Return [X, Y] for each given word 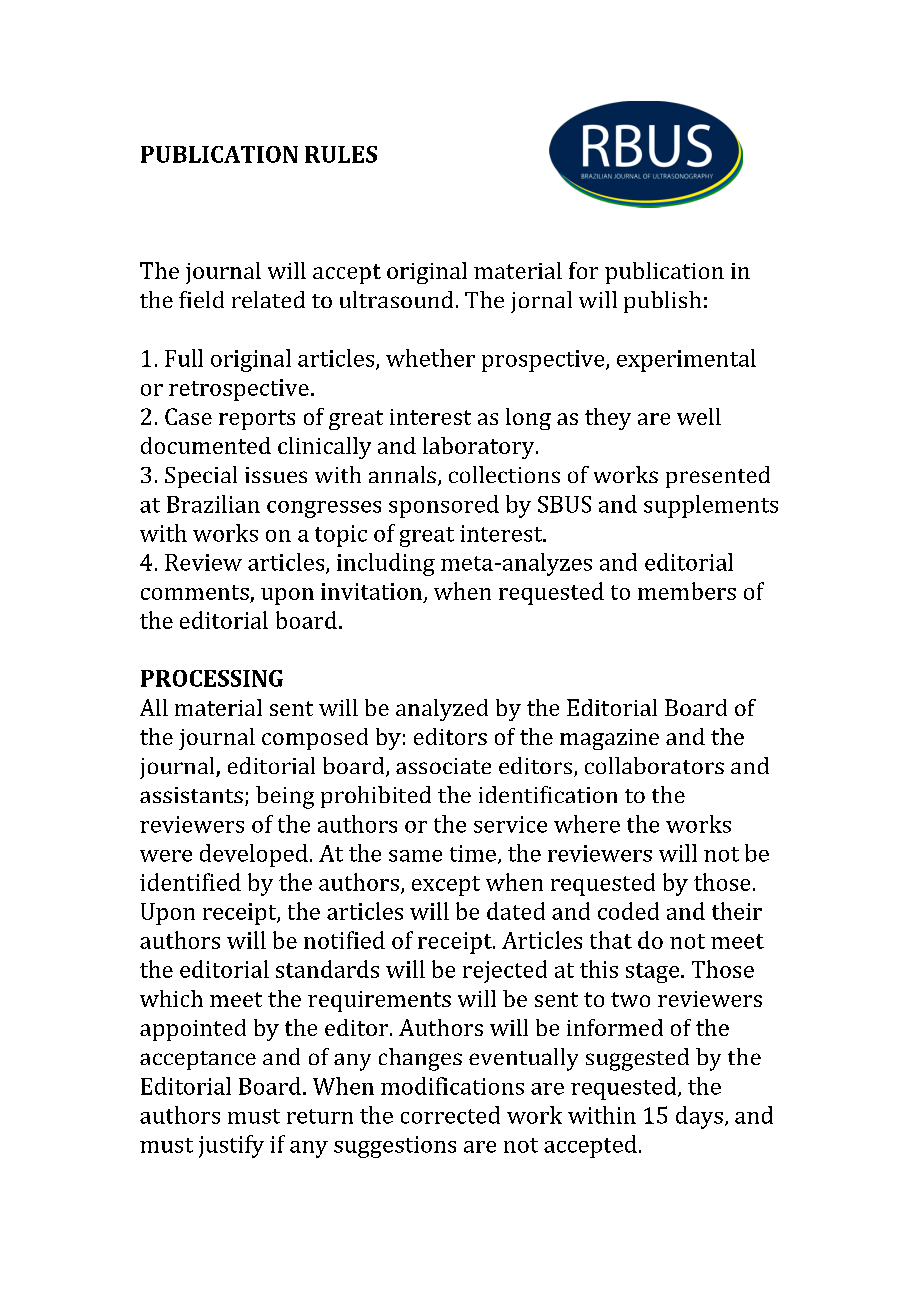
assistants [191, 795]
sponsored [444, 506]
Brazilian [213, 504]
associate [443, 766]
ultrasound [396, 299]
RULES [341, 154]
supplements [711, 506]
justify [231, 1146]
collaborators [654, 765]
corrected [450, 1115]
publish [662, 302]
